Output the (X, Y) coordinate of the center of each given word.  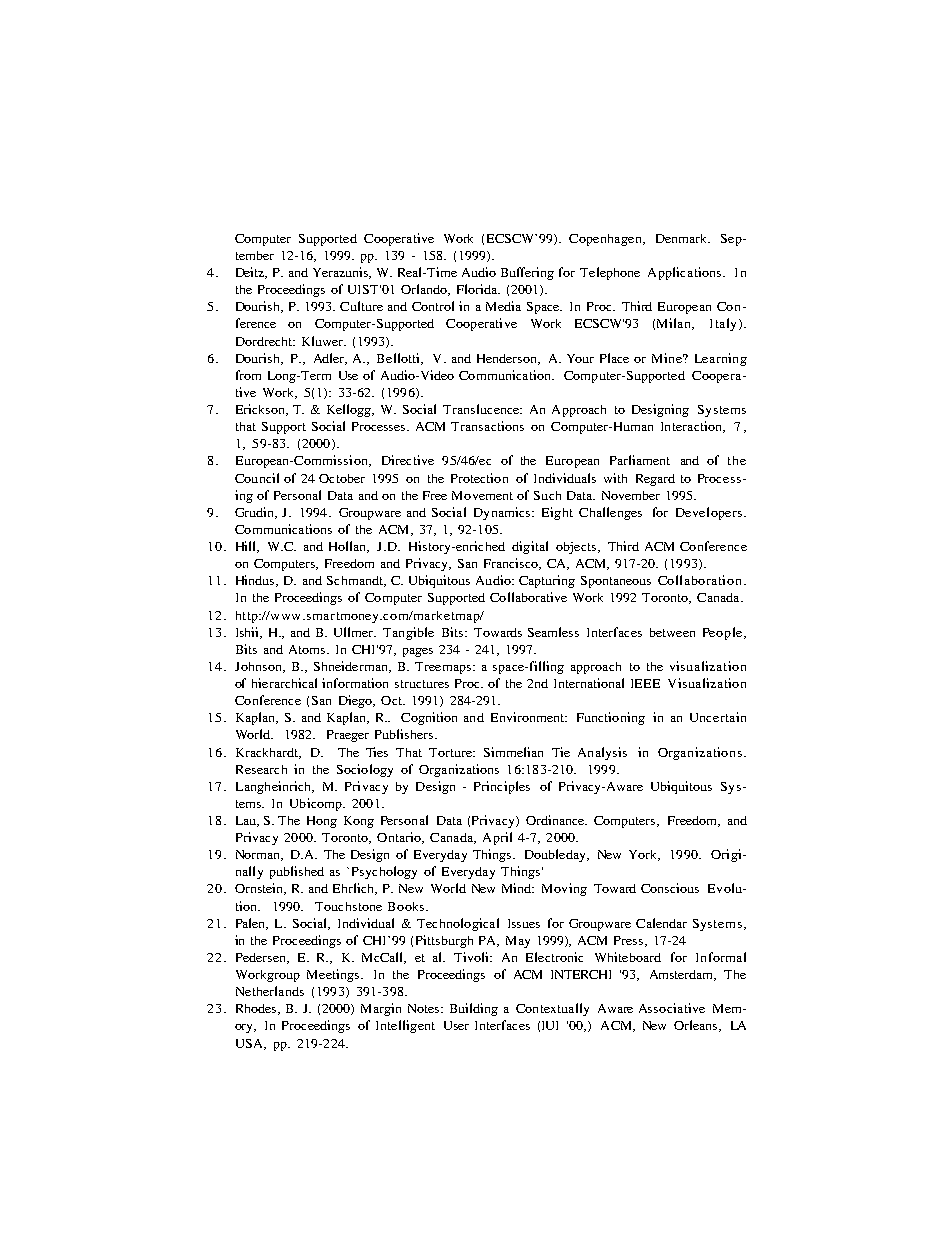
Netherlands (270, 991)
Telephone (610, 273)
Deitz (251, 273)
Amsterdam (683, 975)
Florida (478, 289)
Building (474, 1009)
